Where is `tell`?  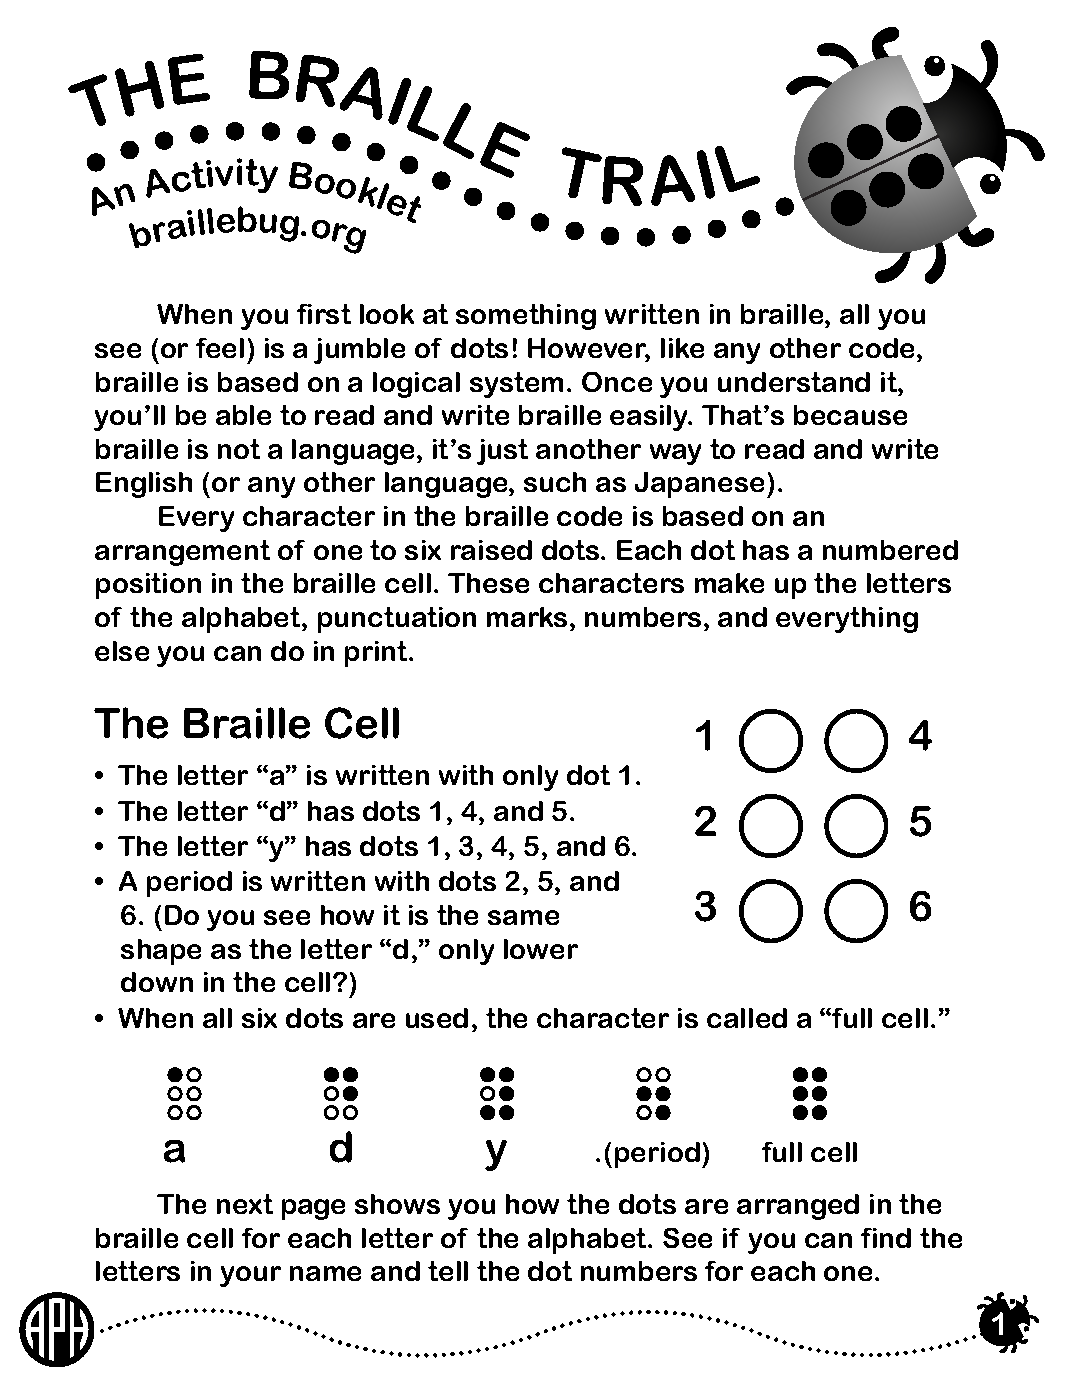 tell is located at coordinates (448, 1271).
